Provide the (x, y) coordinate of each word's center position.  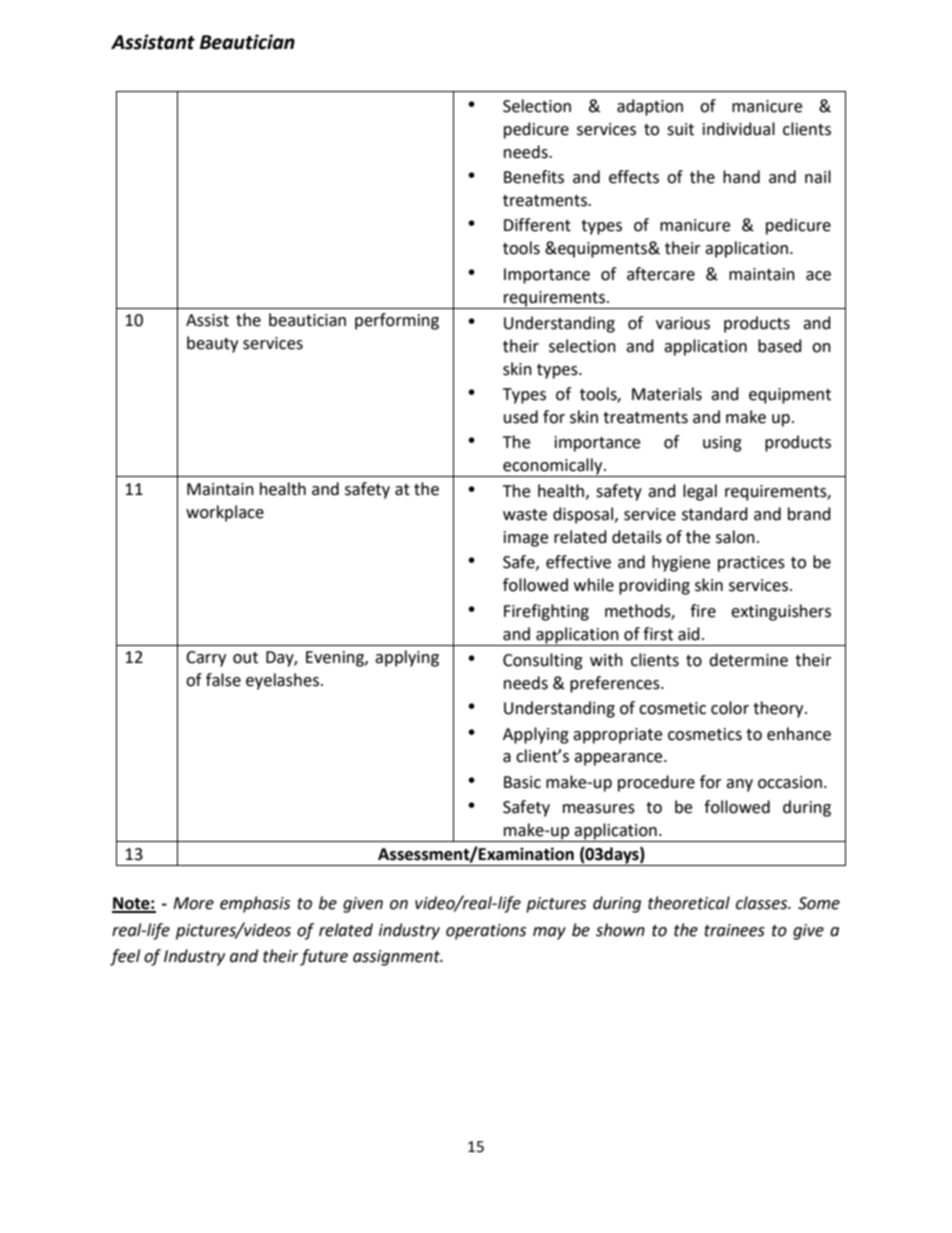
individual (739, 129)
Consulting (543, 661)
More (193, 903)
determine (748, 660)
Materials (667, 394)
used (521, 417)
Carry (206, 659)
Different (537, 225)
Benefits (534, 177)
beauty (212, 344)
